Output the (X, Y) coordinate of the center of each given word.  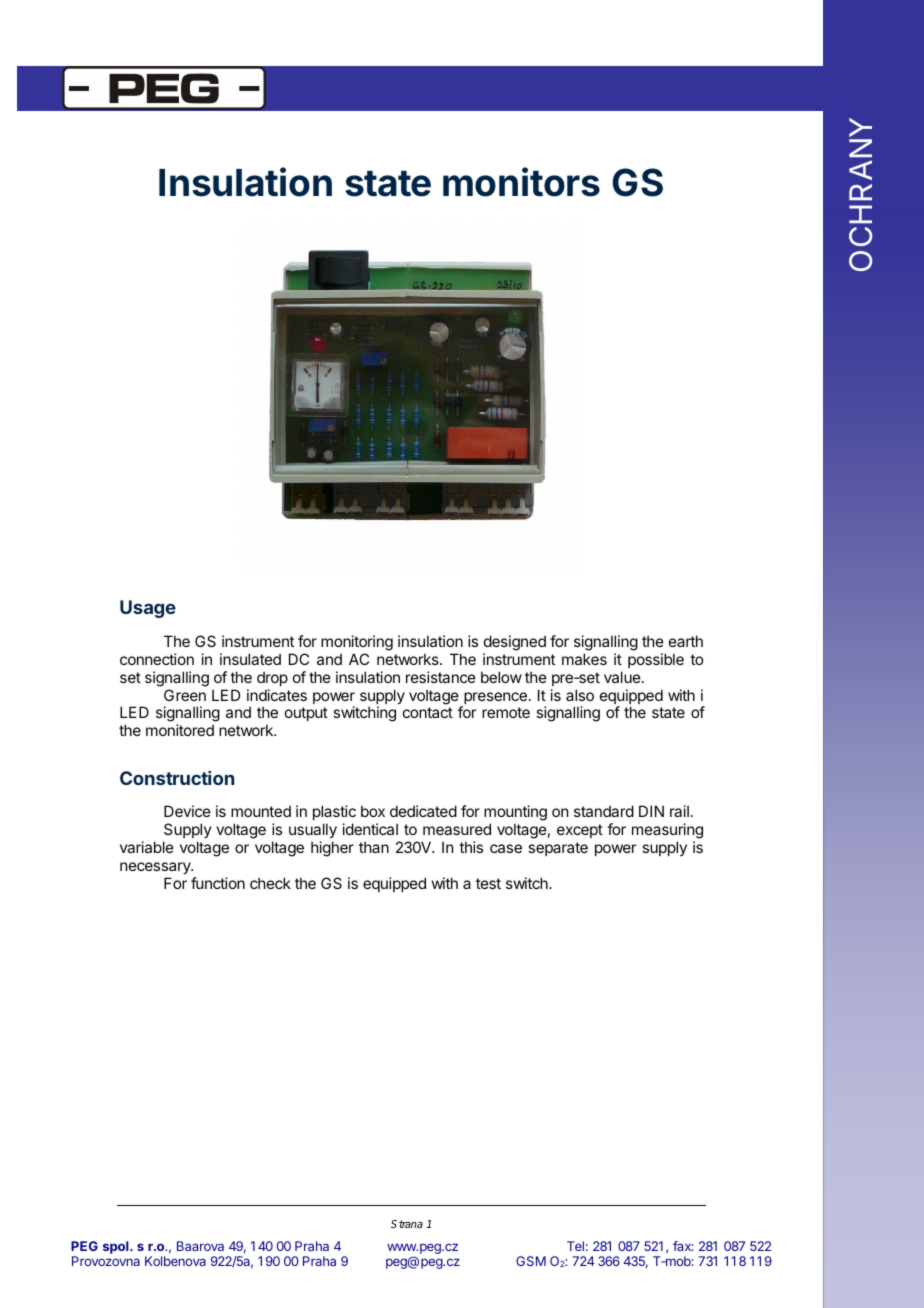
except (580, 831)
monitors (521, 182)
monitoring (357, 643)
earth (686, 641)
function (218, 883)
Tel (575, 1246)
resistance (441, 677)
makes (584, 659)
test (488, 883)
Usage (148, 609)
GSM (531, 1261)
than (374, 847)
